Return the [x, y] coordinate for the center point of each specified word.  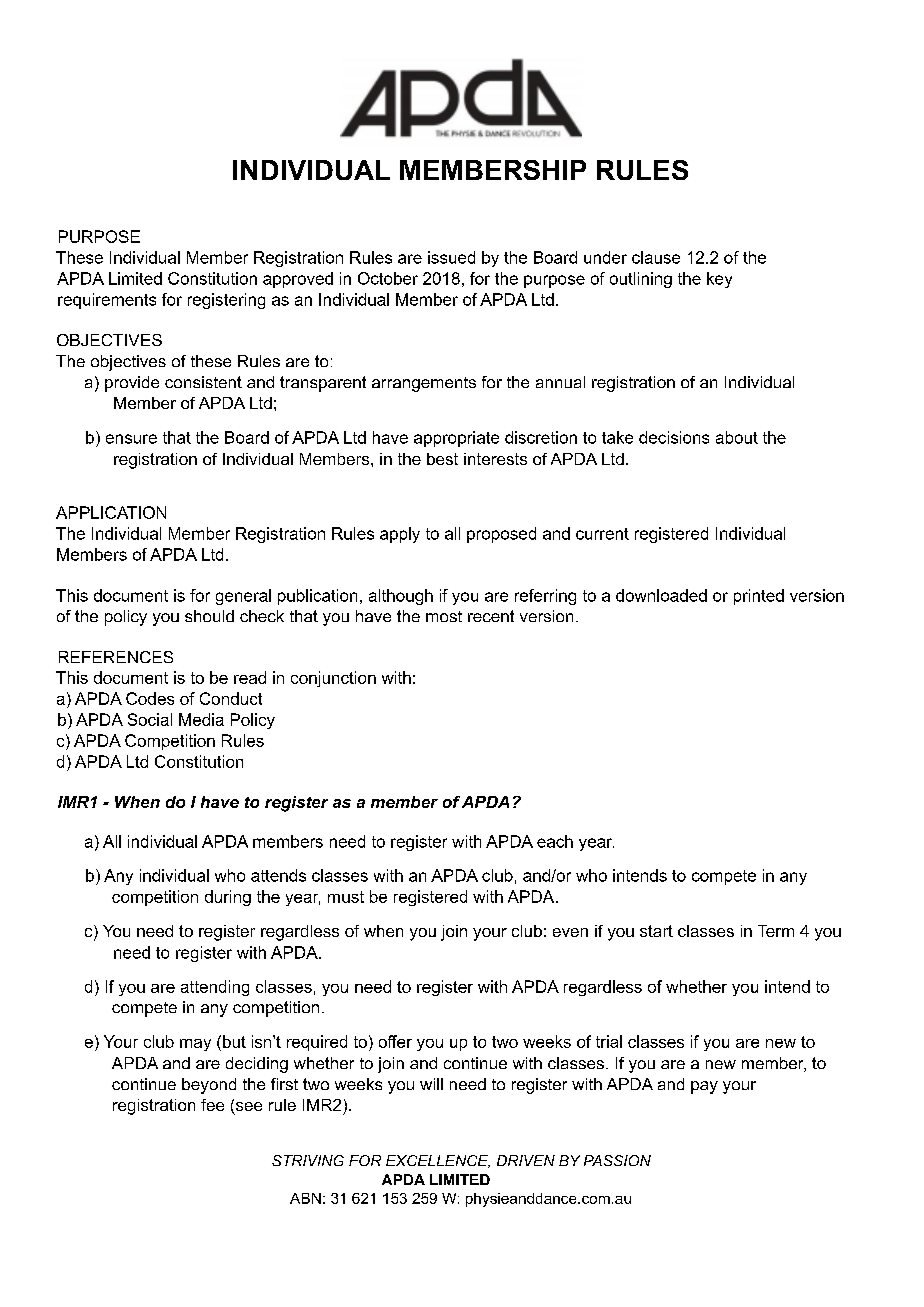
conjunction [333, 679]
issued [451, 257]
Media [201, 719]
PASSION [617, 1160]
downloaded [661, 595]
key [719, 280]
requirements [107, 301]
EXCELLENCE [438, 1161]
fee [212, 1105]
